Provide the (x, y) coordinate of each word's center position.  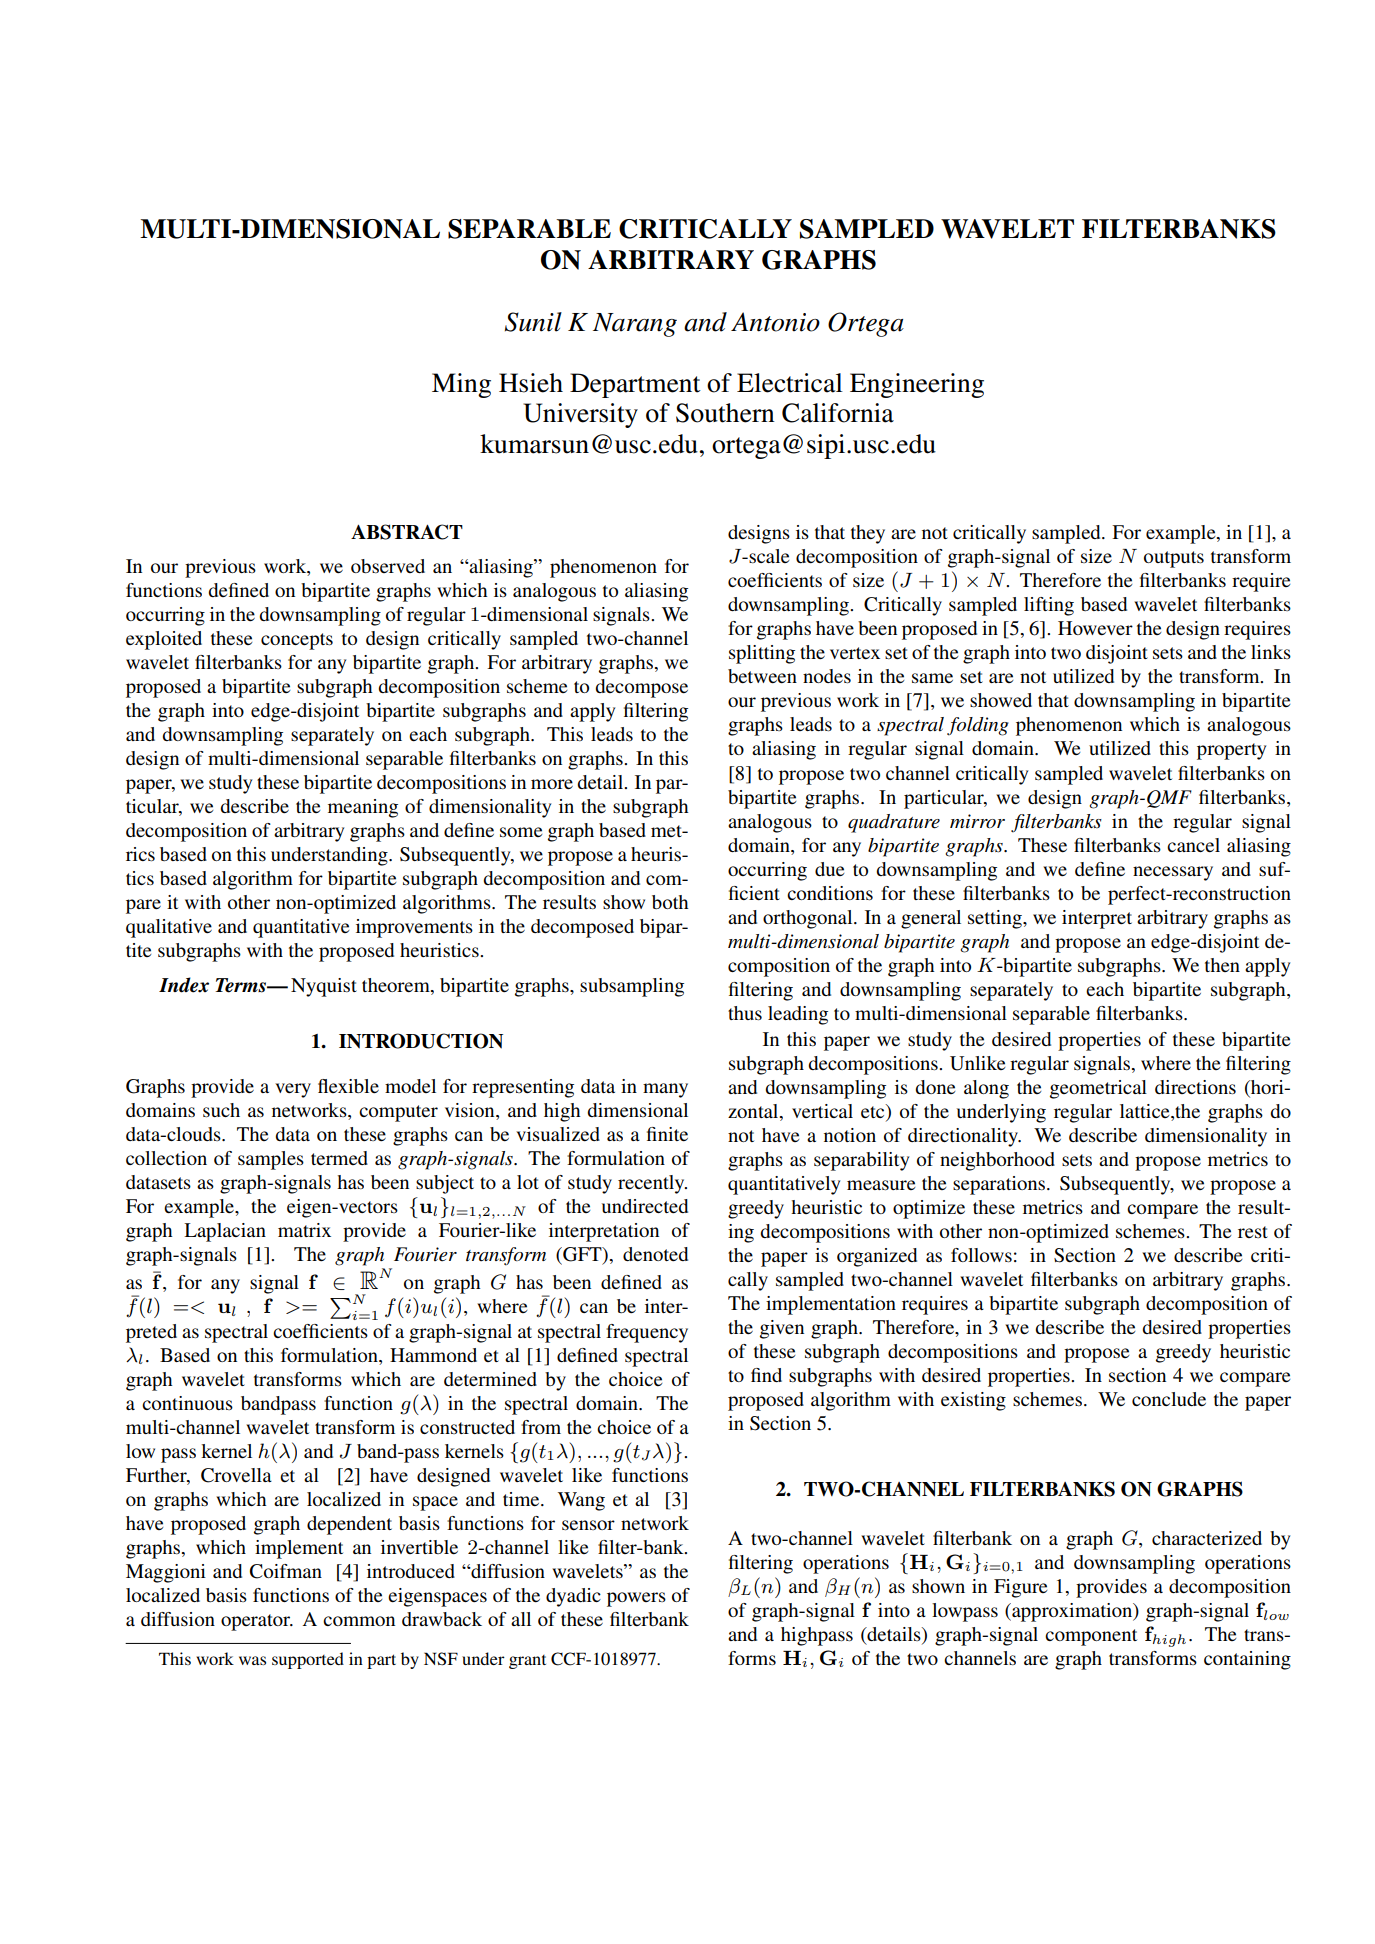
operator (257, 1622)
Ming (461, 385)
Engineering (917, 385)
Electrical (790, 383)
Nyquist (324, 987)
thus (745, 1013)
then (1222, 965)
